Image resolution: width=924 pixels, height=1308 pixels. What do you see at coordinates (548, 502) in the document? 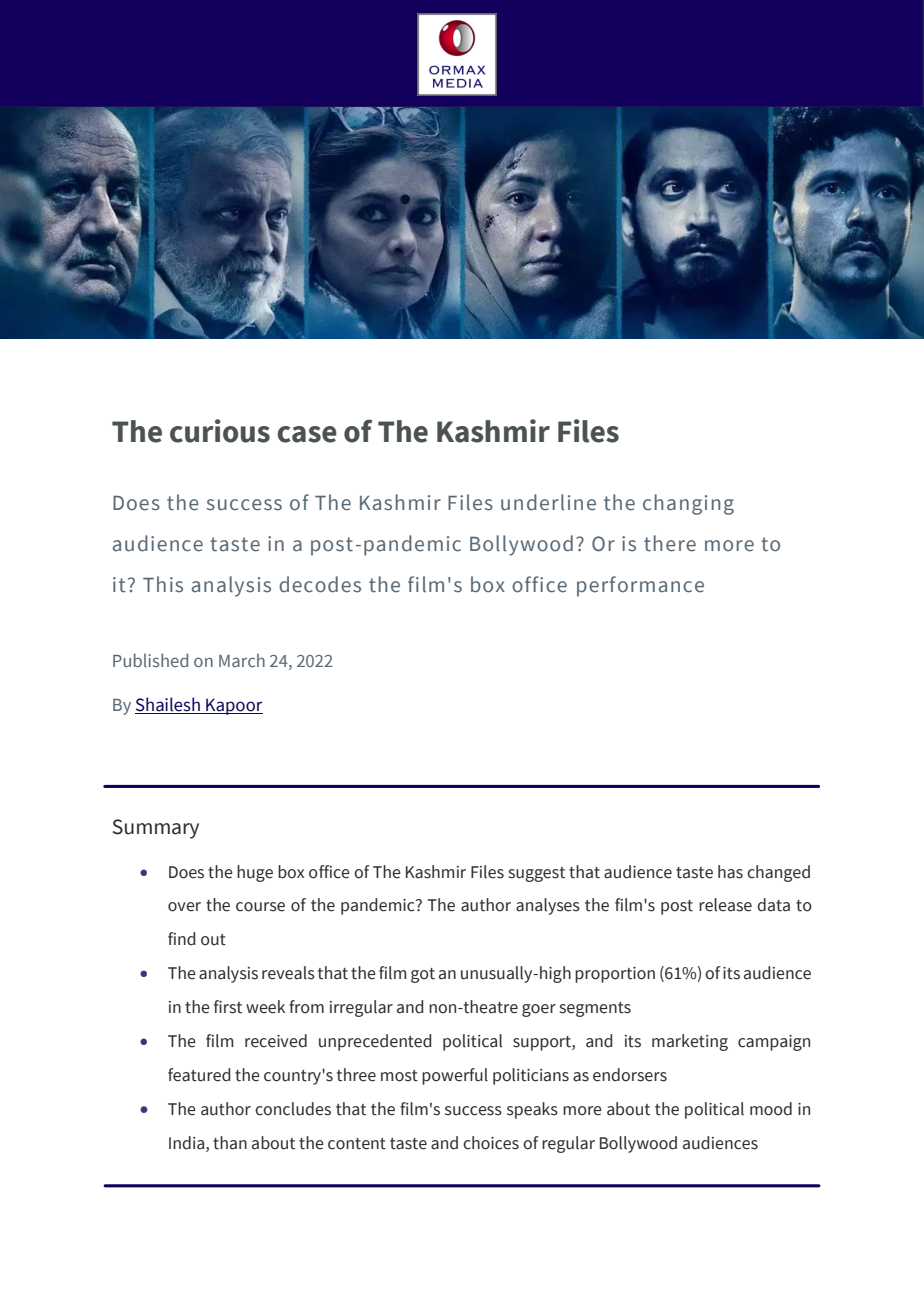
I see `underline` at bounding box center [548, 502].
